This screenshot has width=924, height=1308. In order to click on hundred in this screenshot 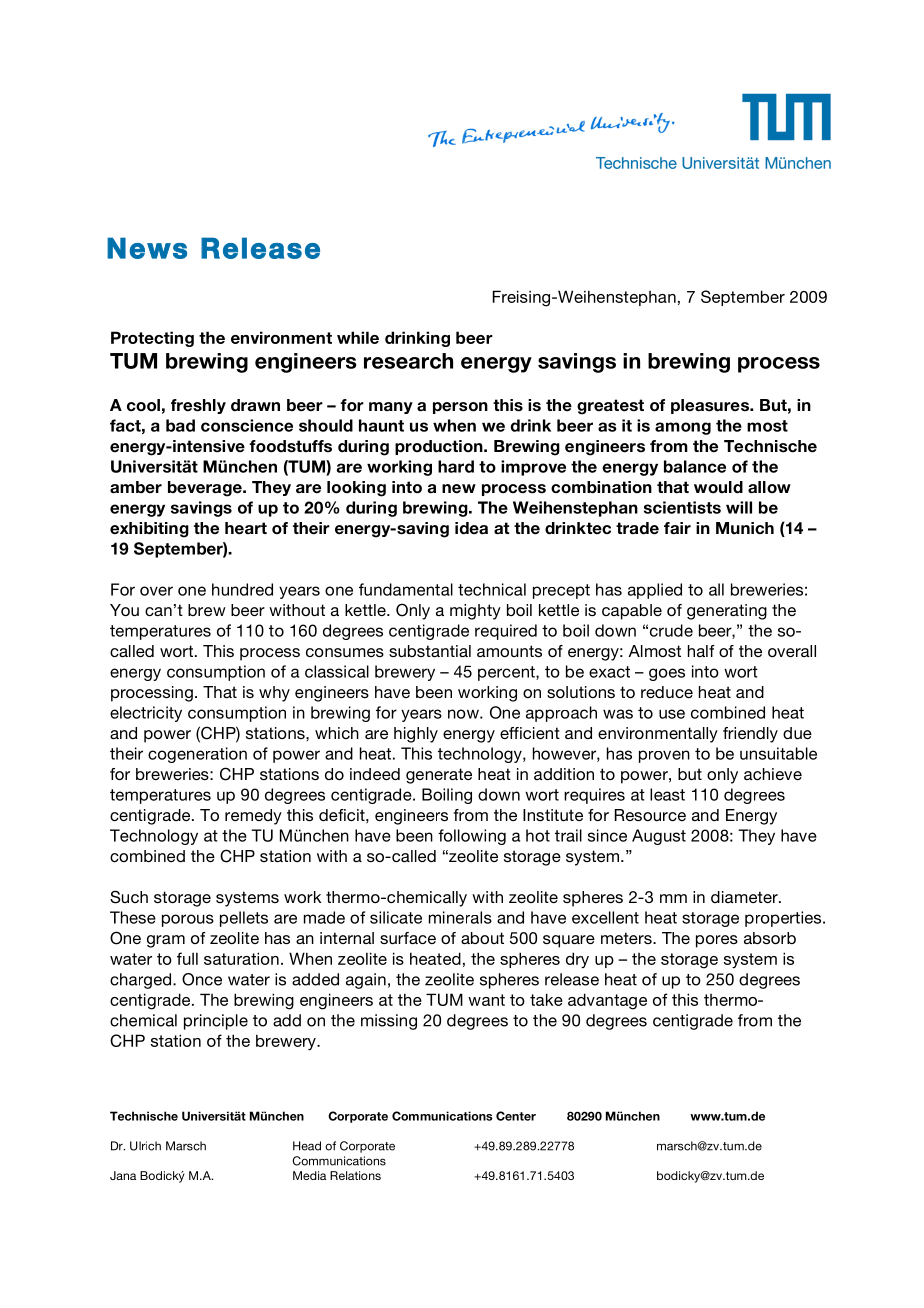, I will do `click(242, 589)`.
